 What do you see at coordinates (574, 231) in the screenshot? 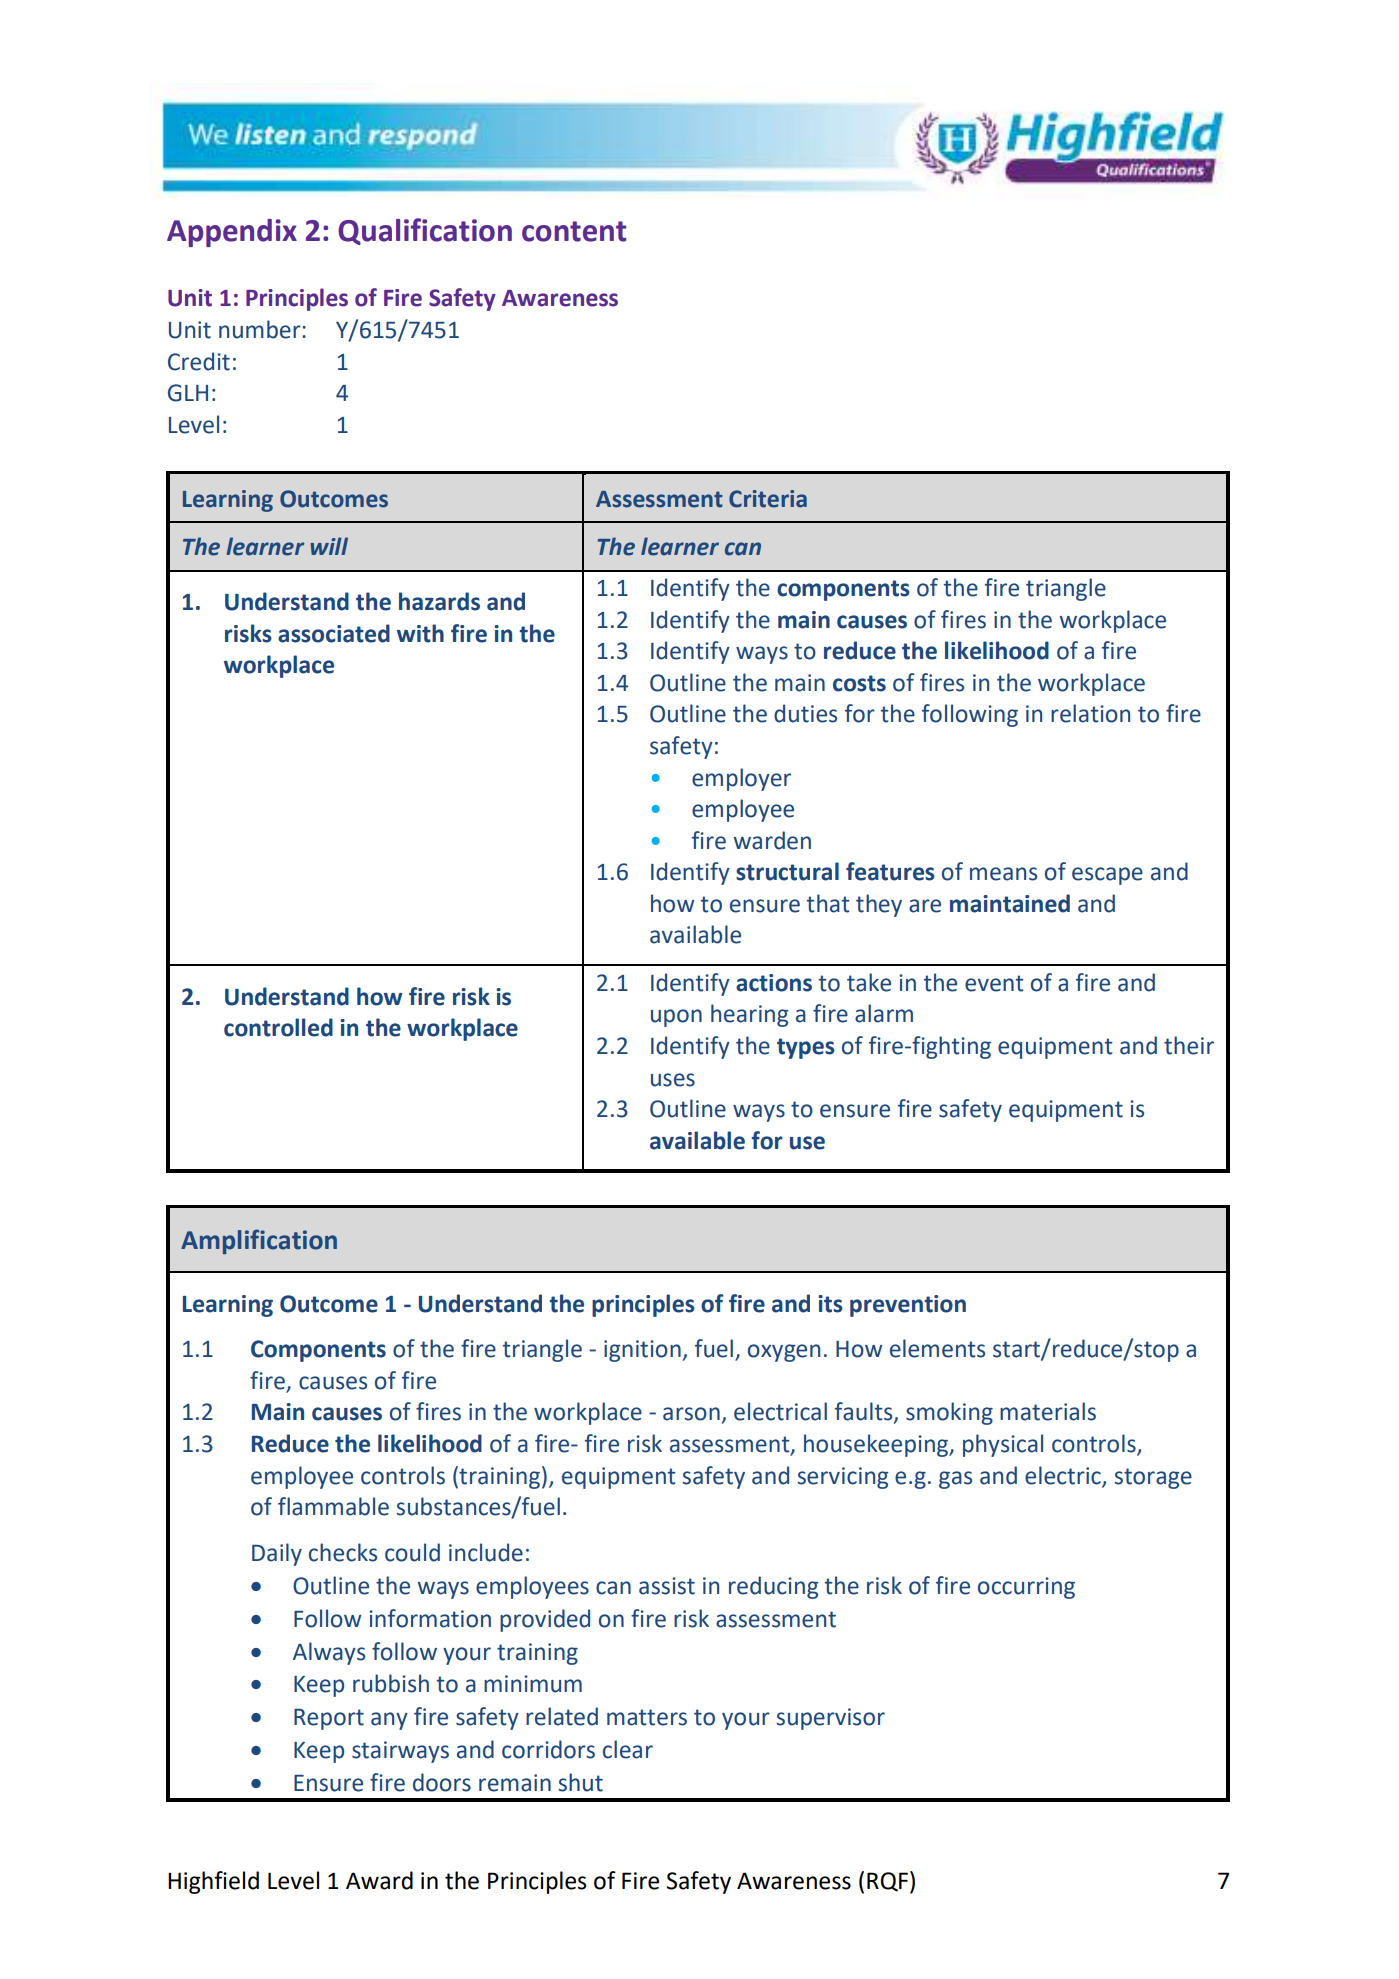
I see `content` at bounding box center [574, 231].
